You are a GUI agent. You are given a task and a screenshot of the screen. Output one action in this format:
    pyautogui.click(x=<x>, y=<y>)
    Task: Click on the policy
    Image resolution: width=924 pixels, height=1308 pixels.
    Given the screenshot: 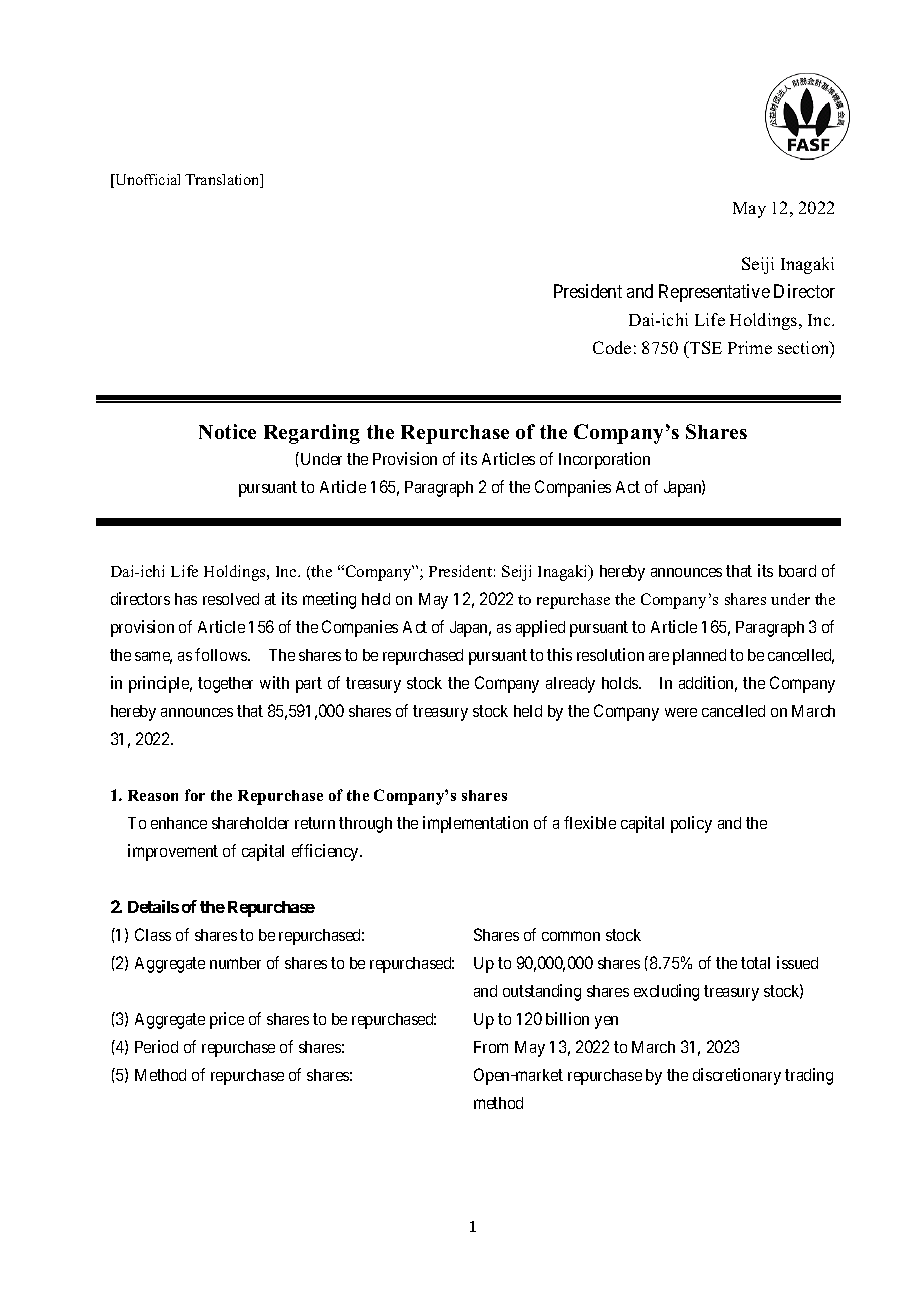 What is the action you would take?
    pyautogui.click(x=691, y=824)
